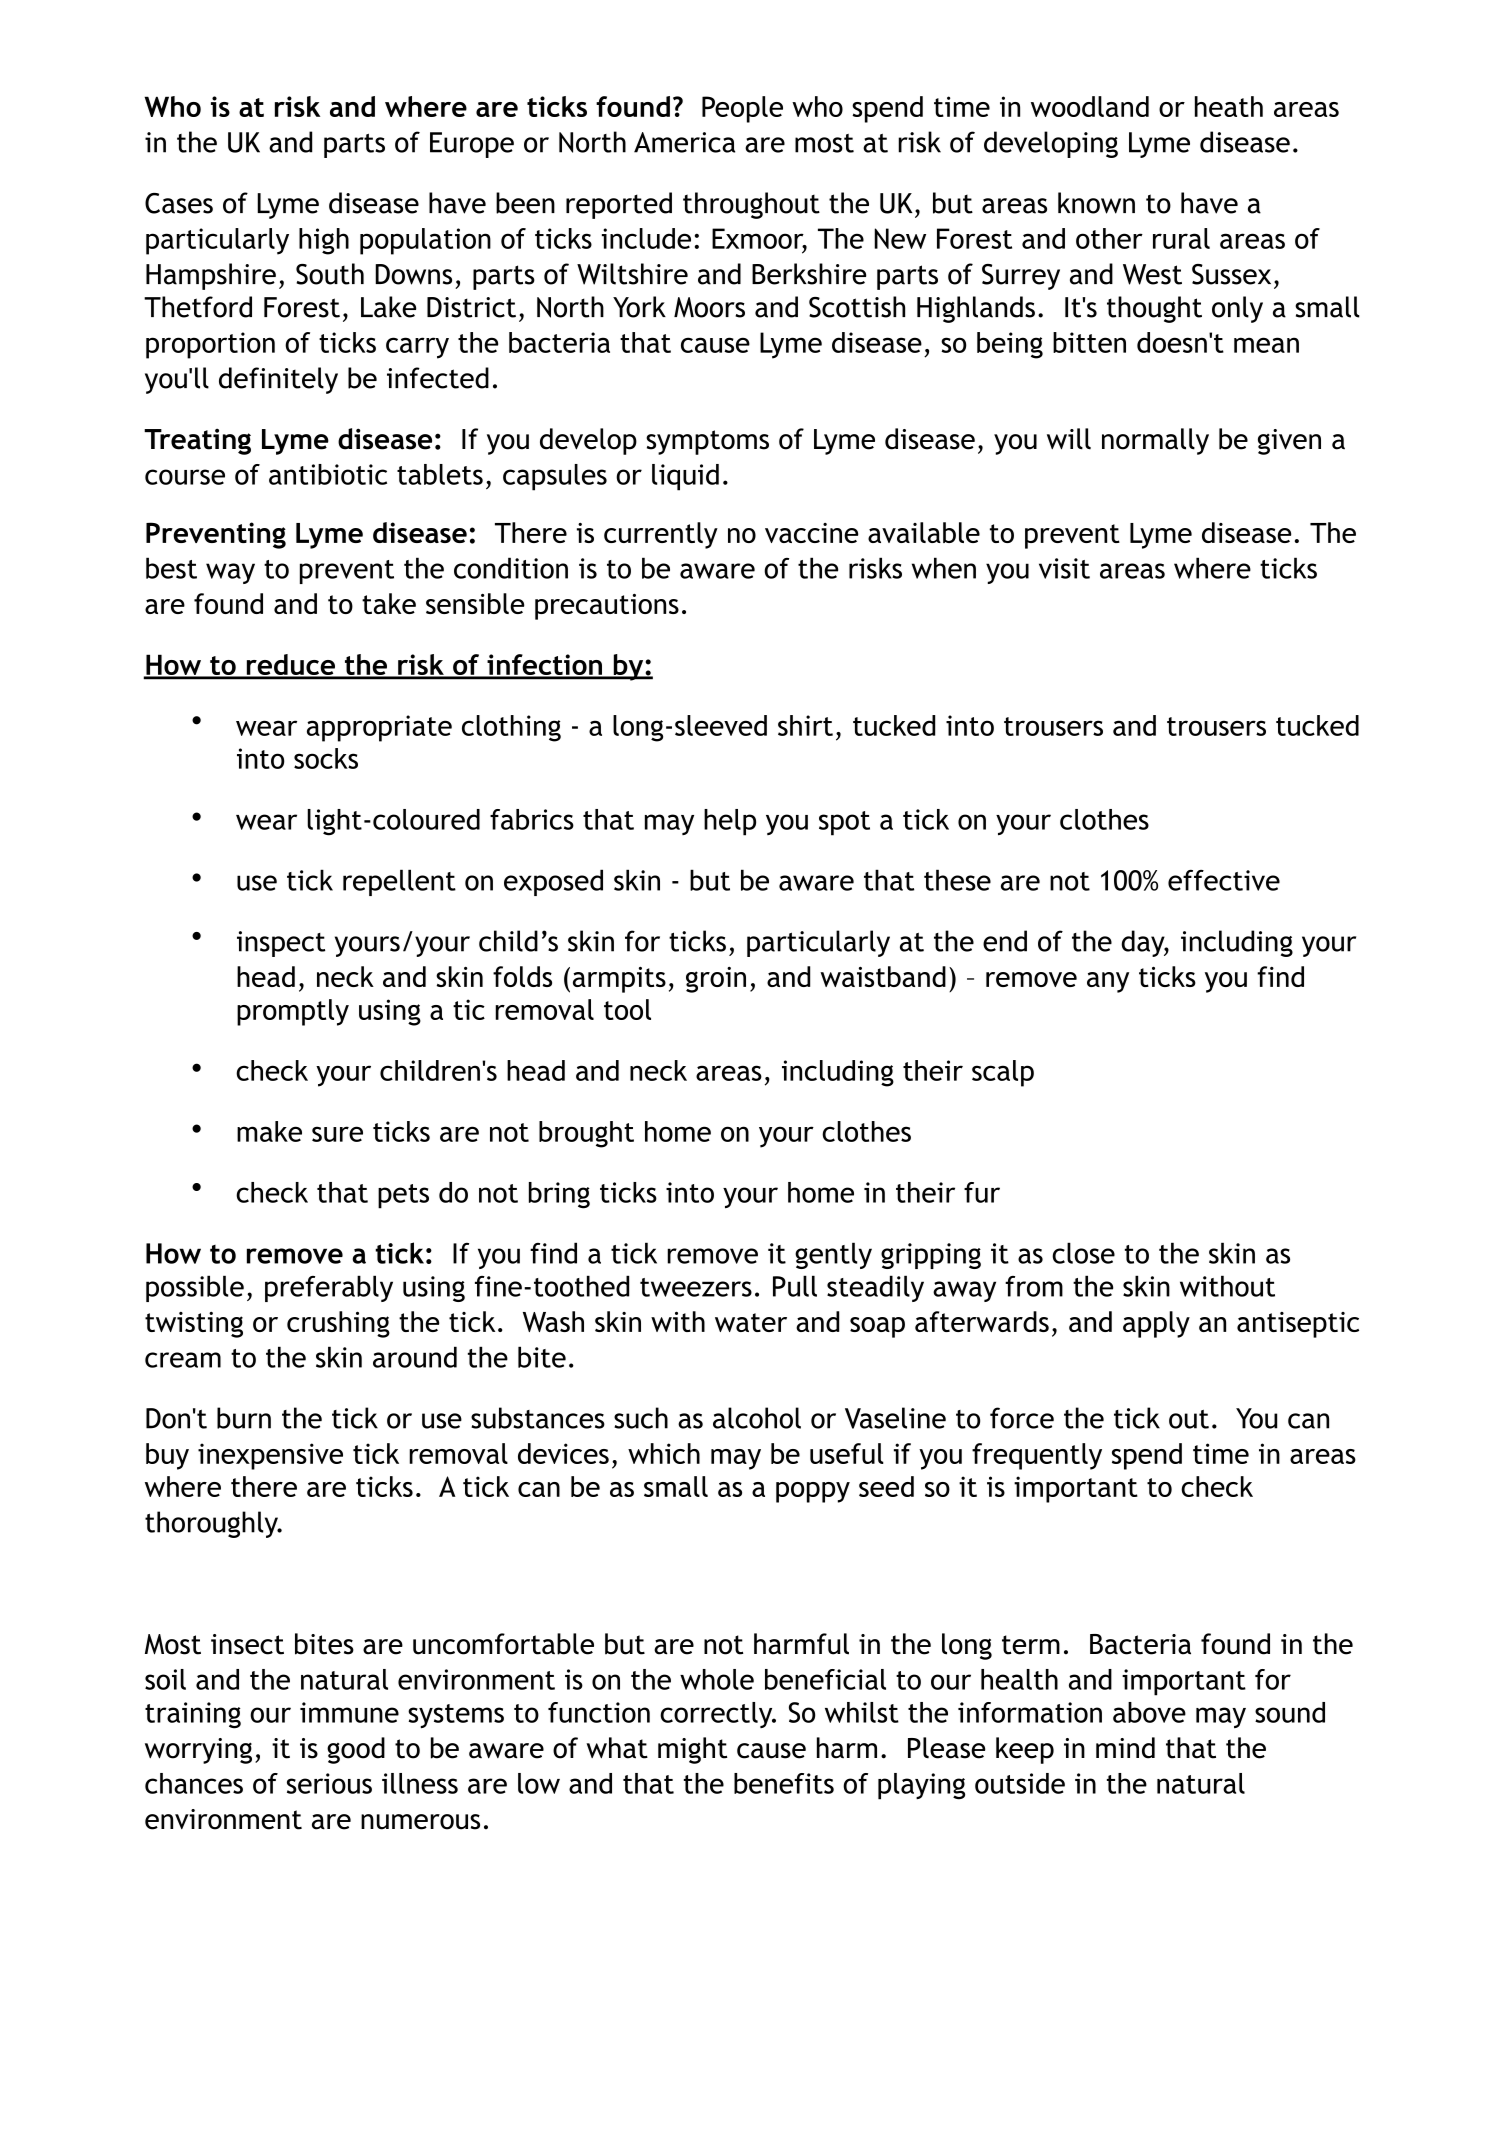  I want to click on serious, so click(329, 1783).
